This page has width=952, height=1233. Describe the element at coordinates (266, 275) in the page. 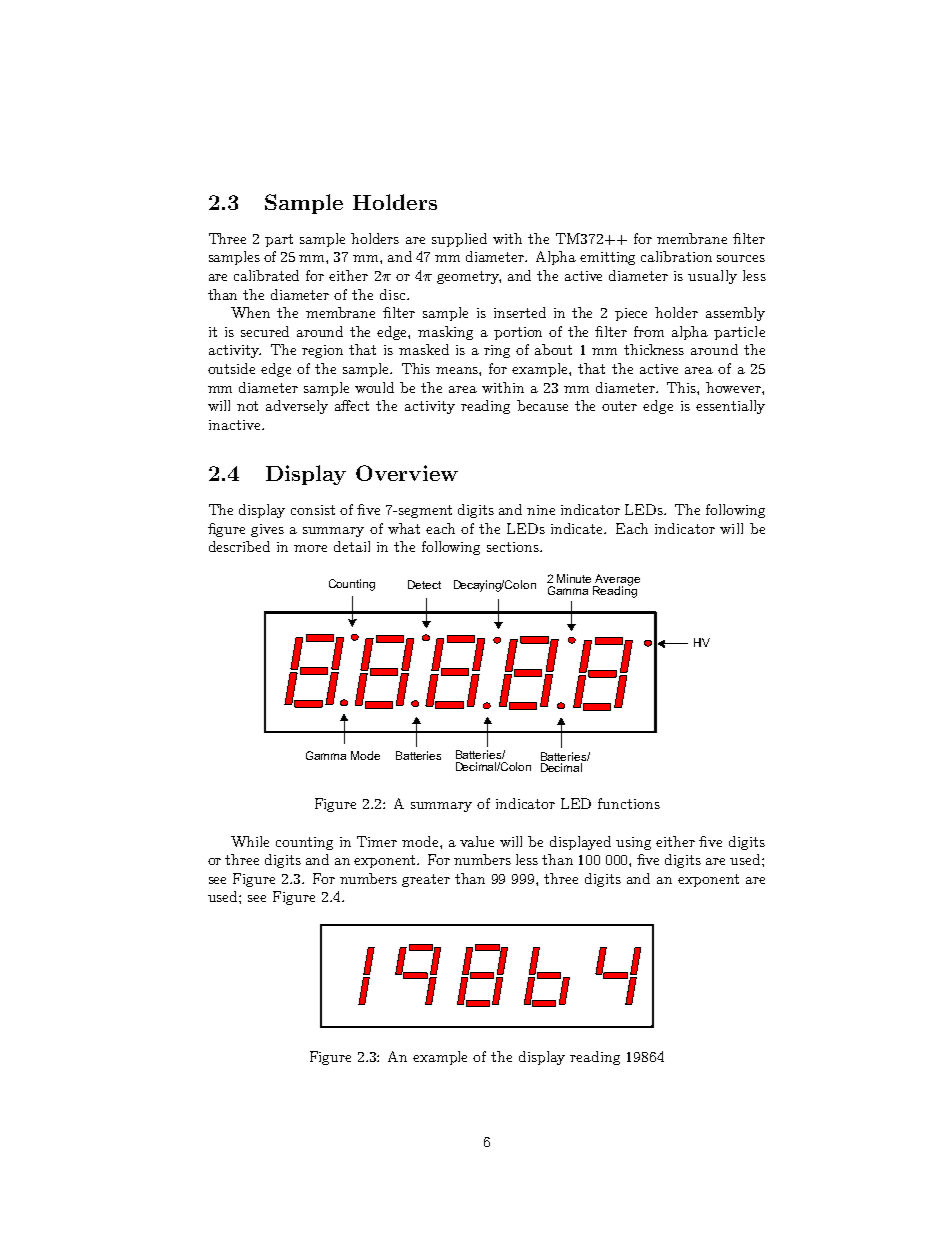

I see `calibrated` at that location.
